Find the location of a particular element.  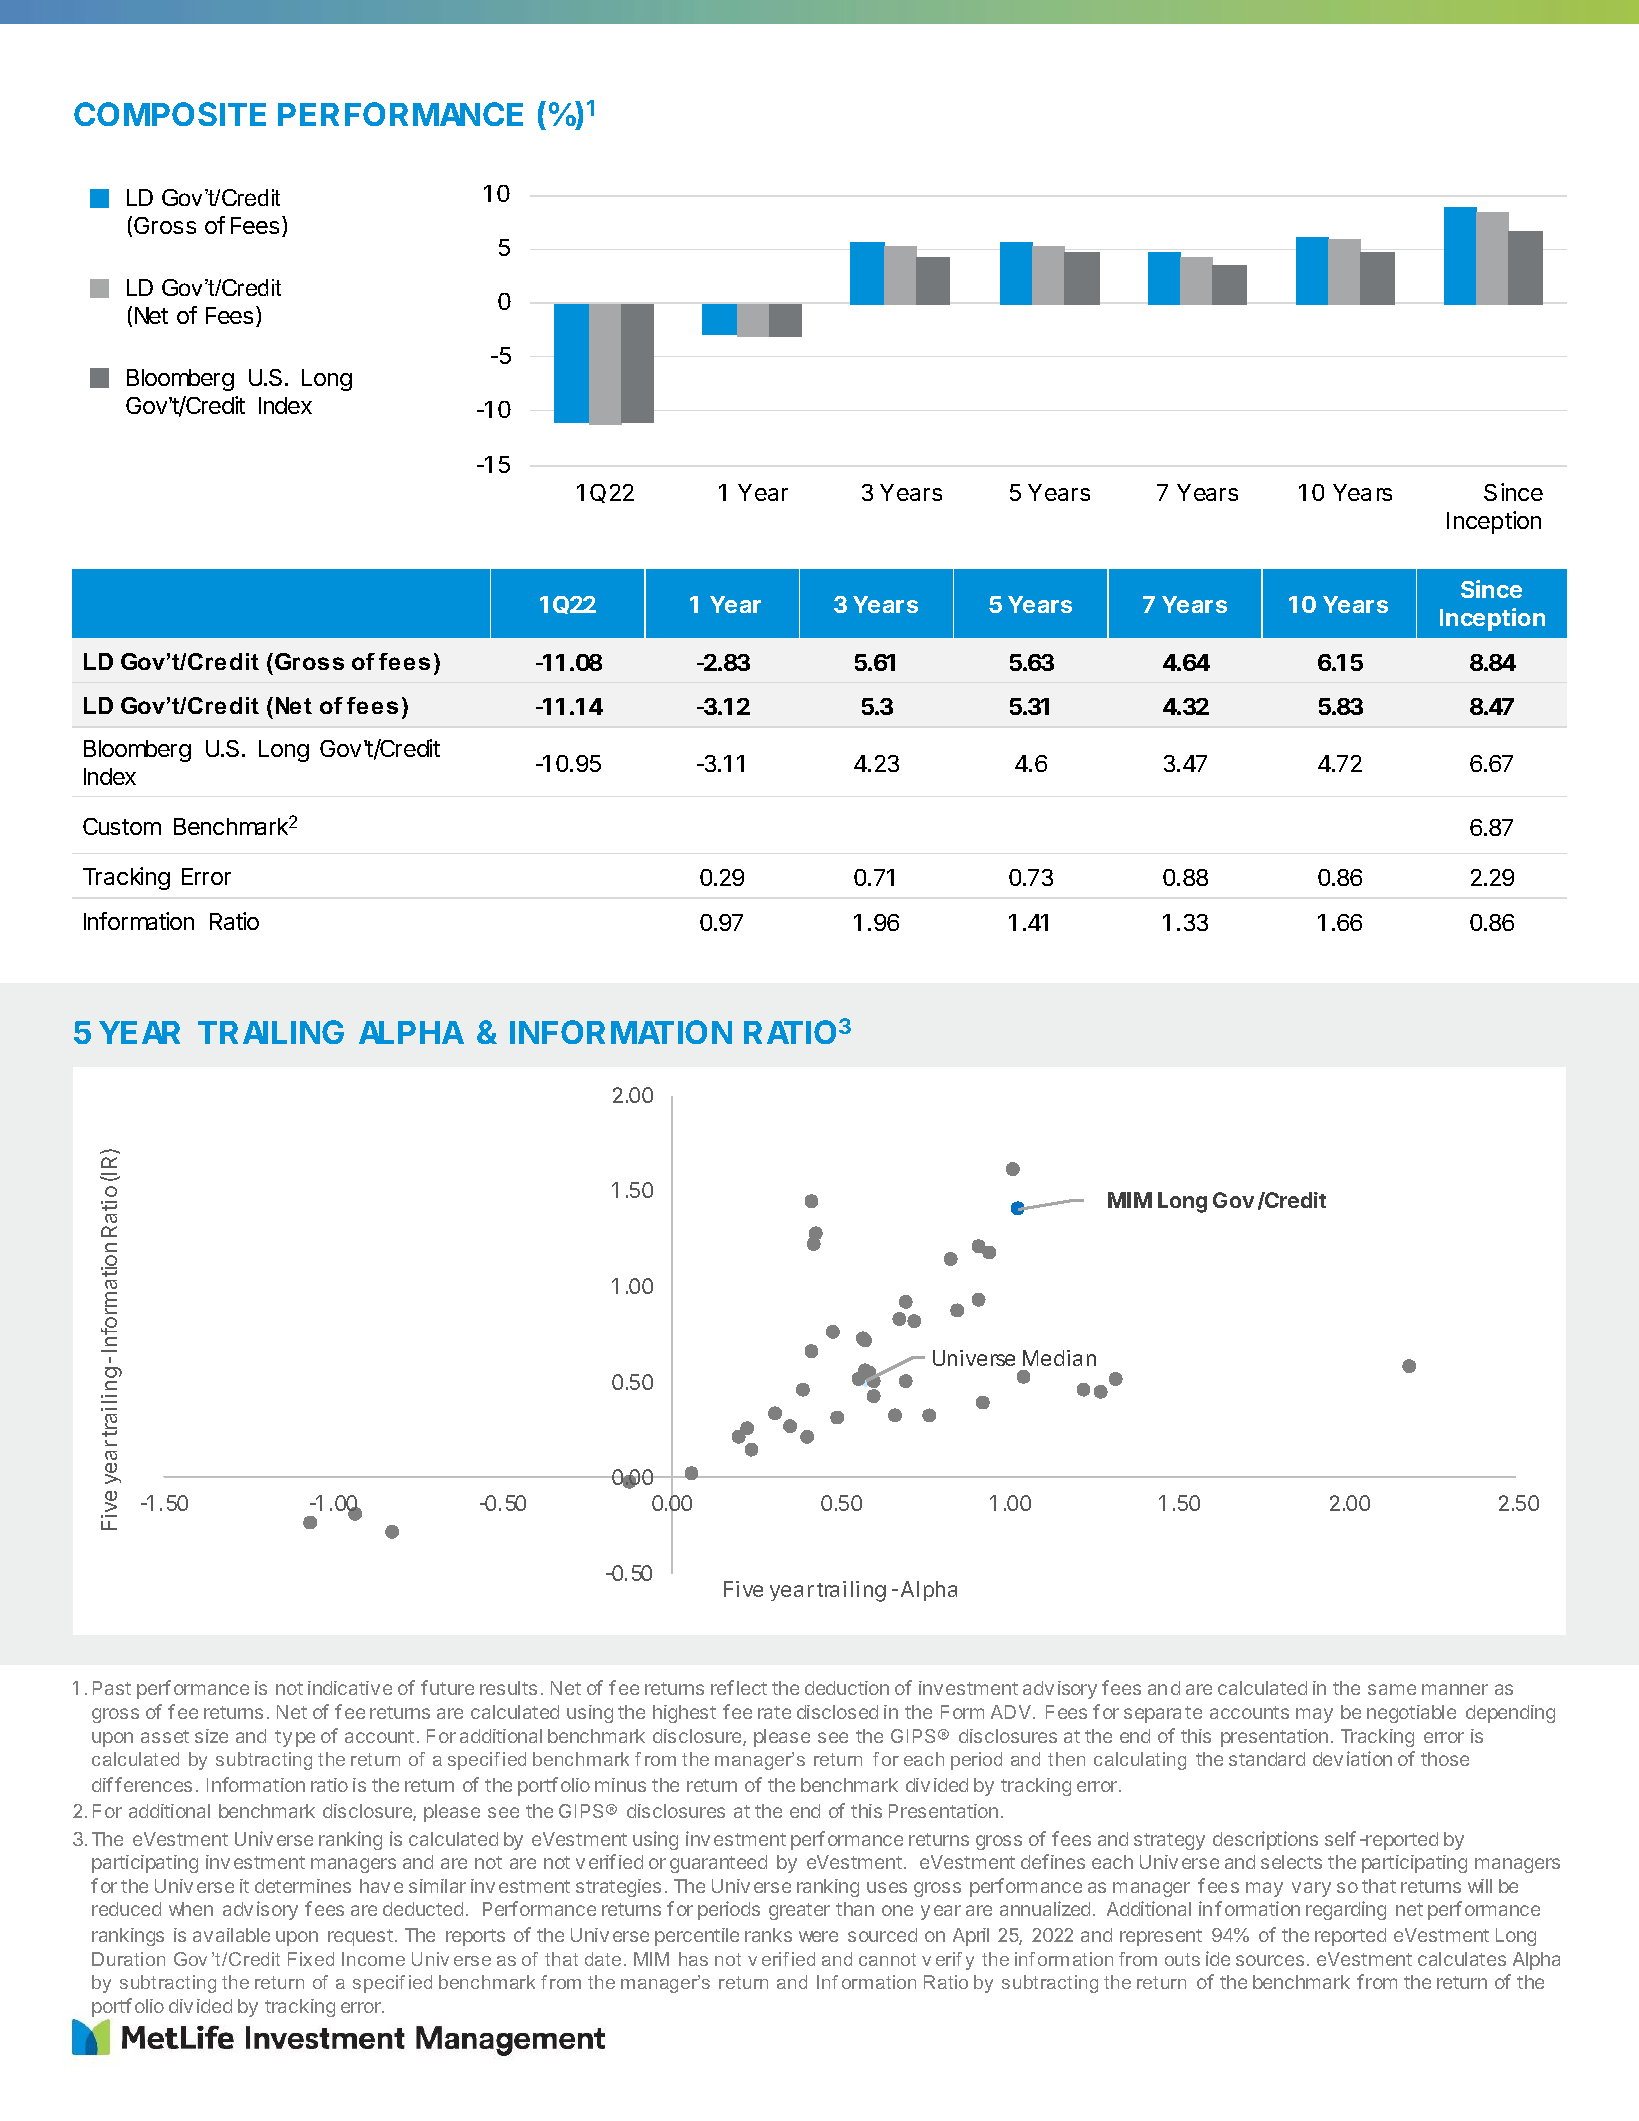

deduction is located at coordinates (847, 1688).
